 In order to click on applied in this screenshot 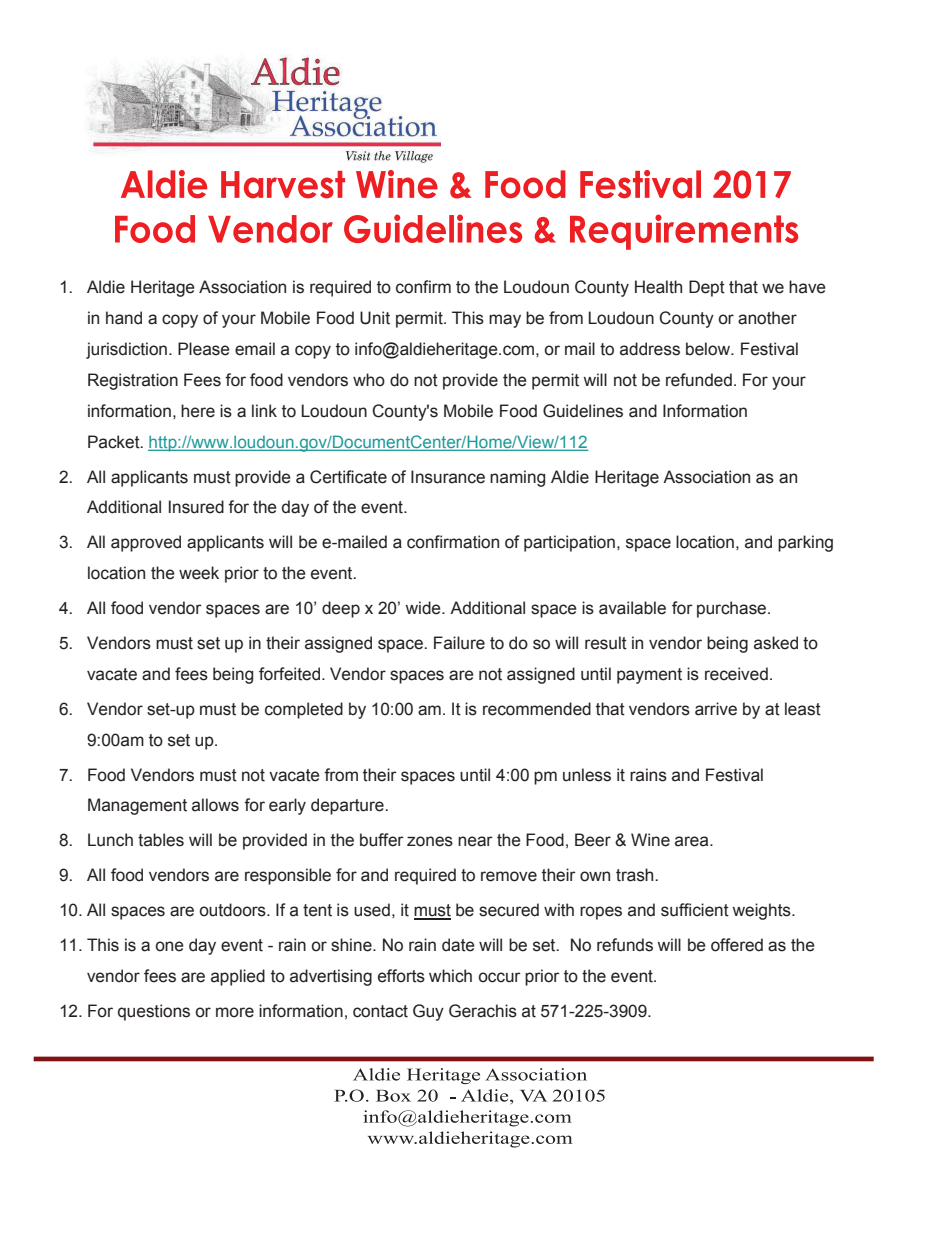, I will do `click(238, 977)`.
